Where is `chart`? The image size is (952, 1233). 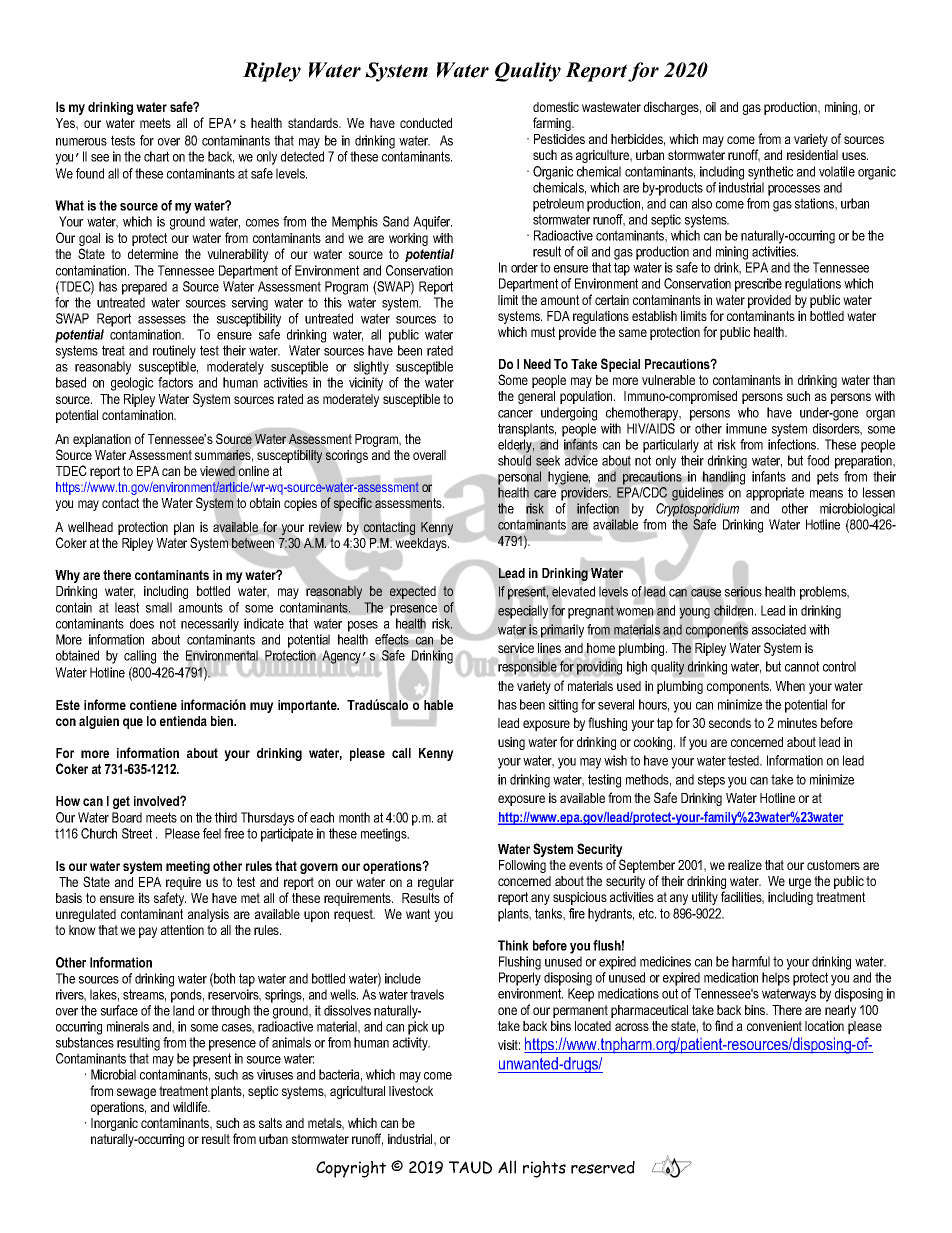
chart is located at coordinates (156, 156).
